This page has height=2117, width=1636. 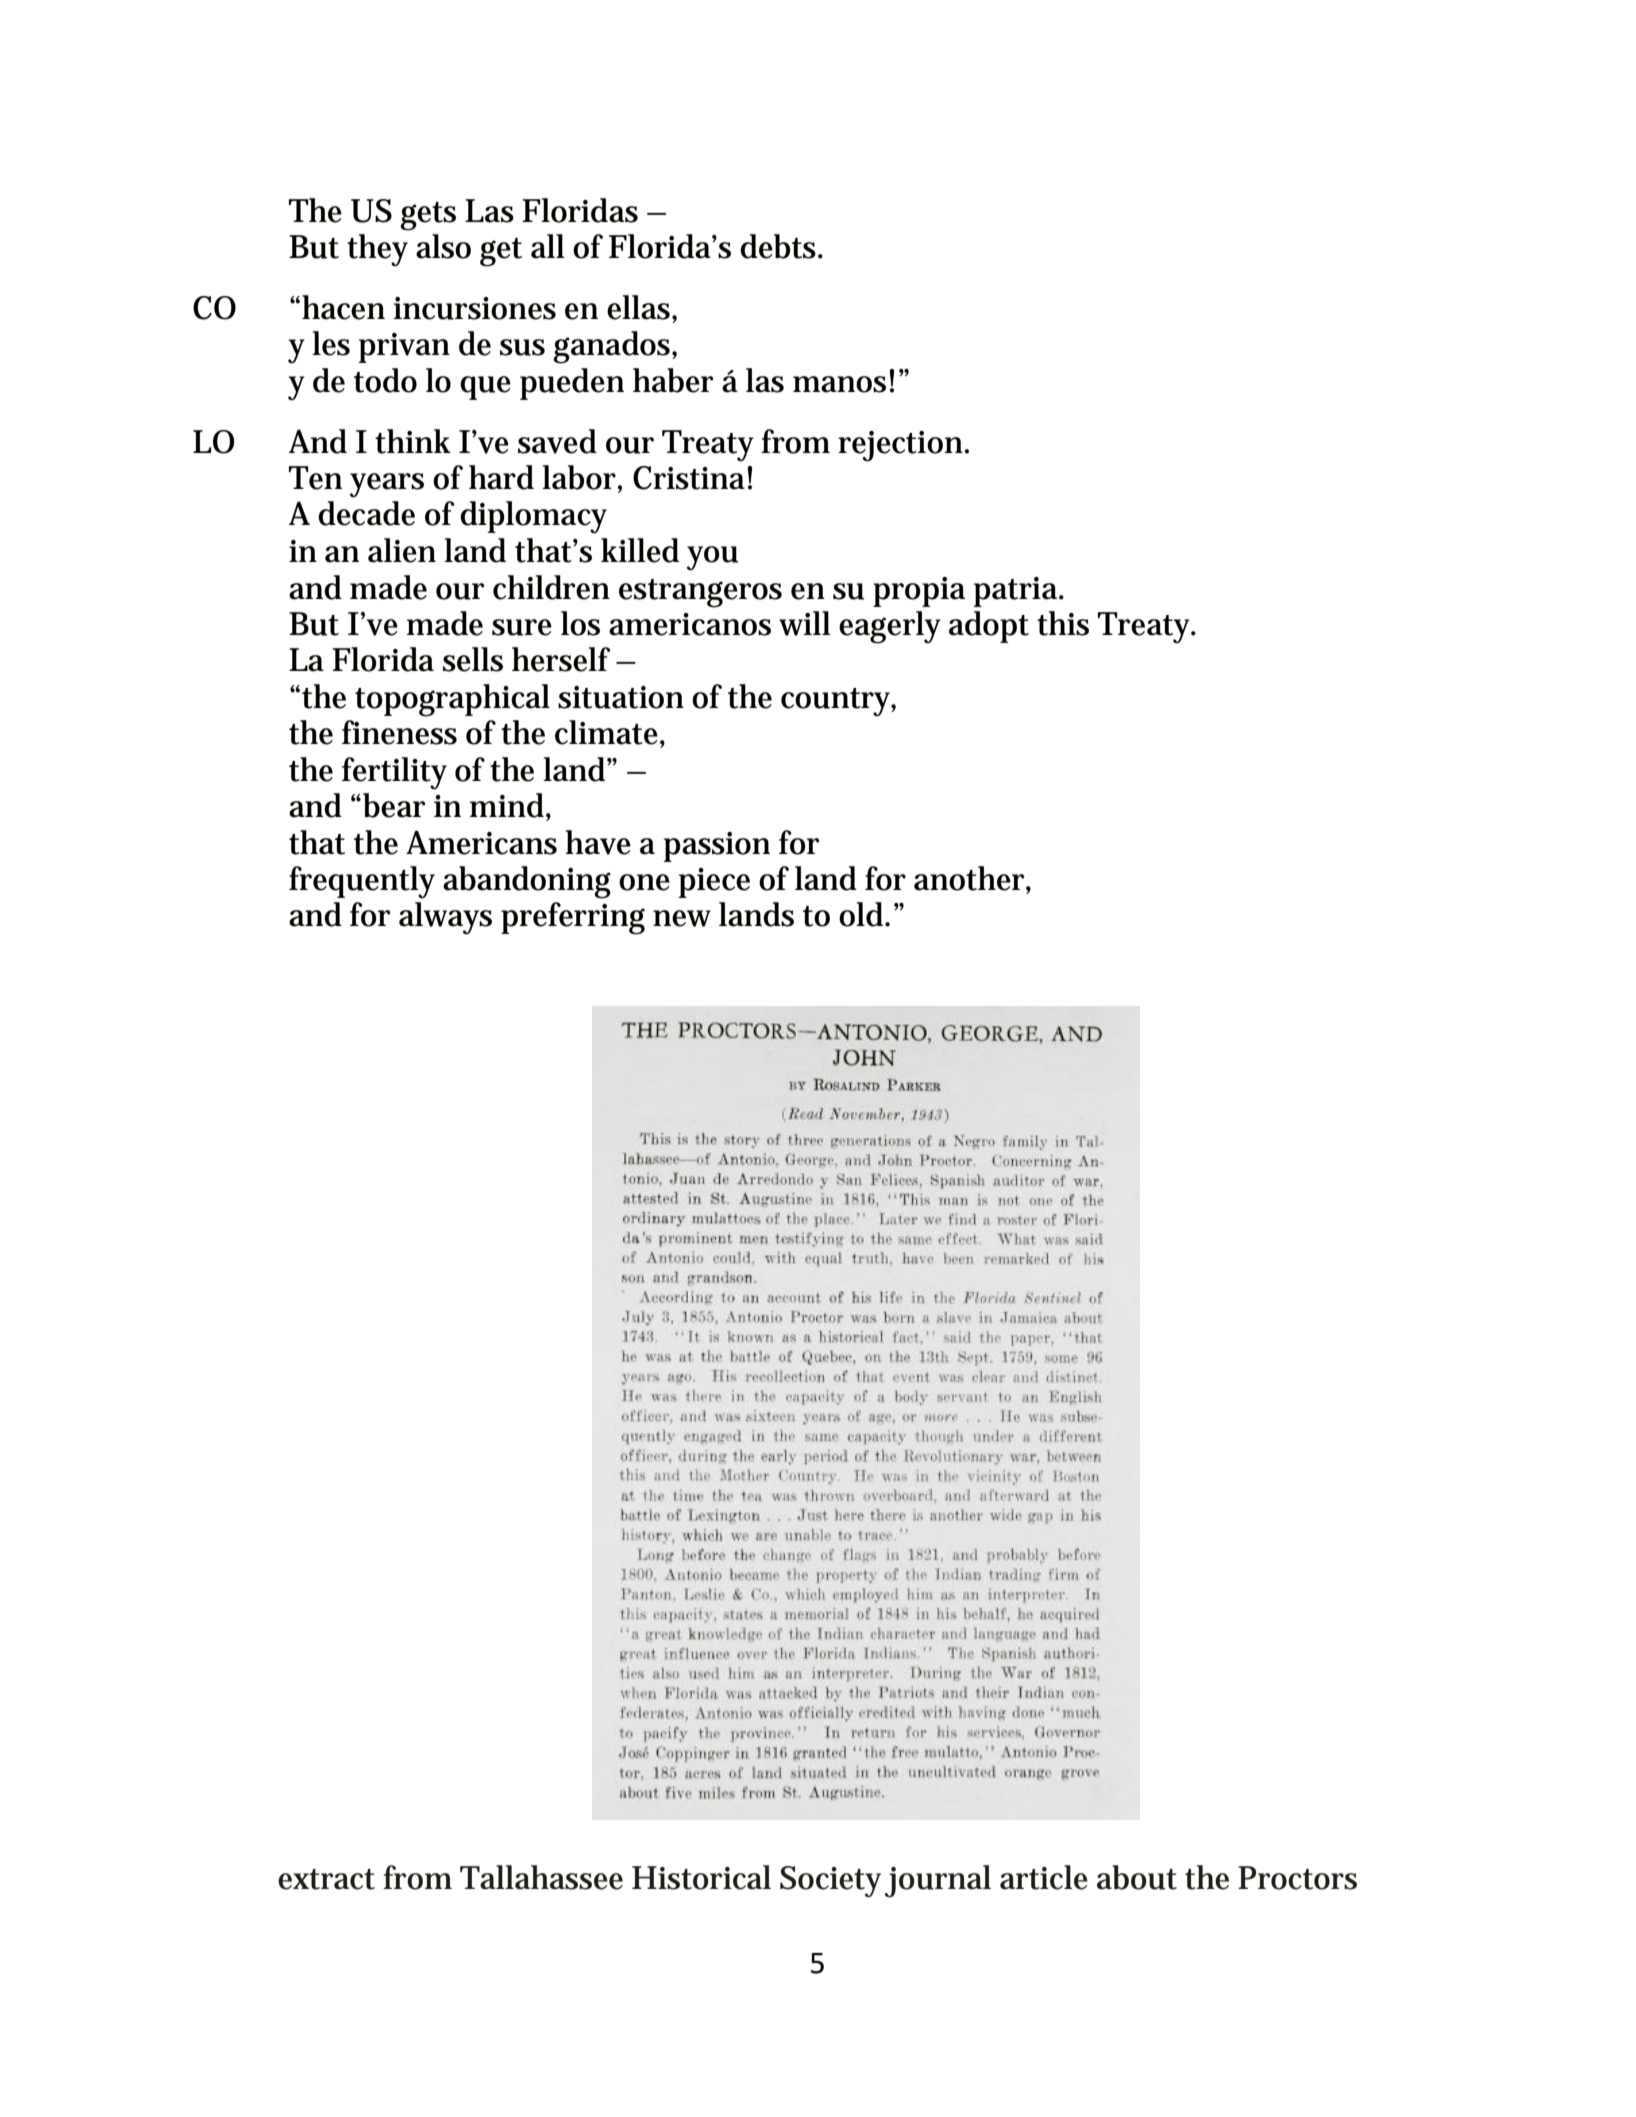 I want to click on article, so click(x=1044, y=1877).
